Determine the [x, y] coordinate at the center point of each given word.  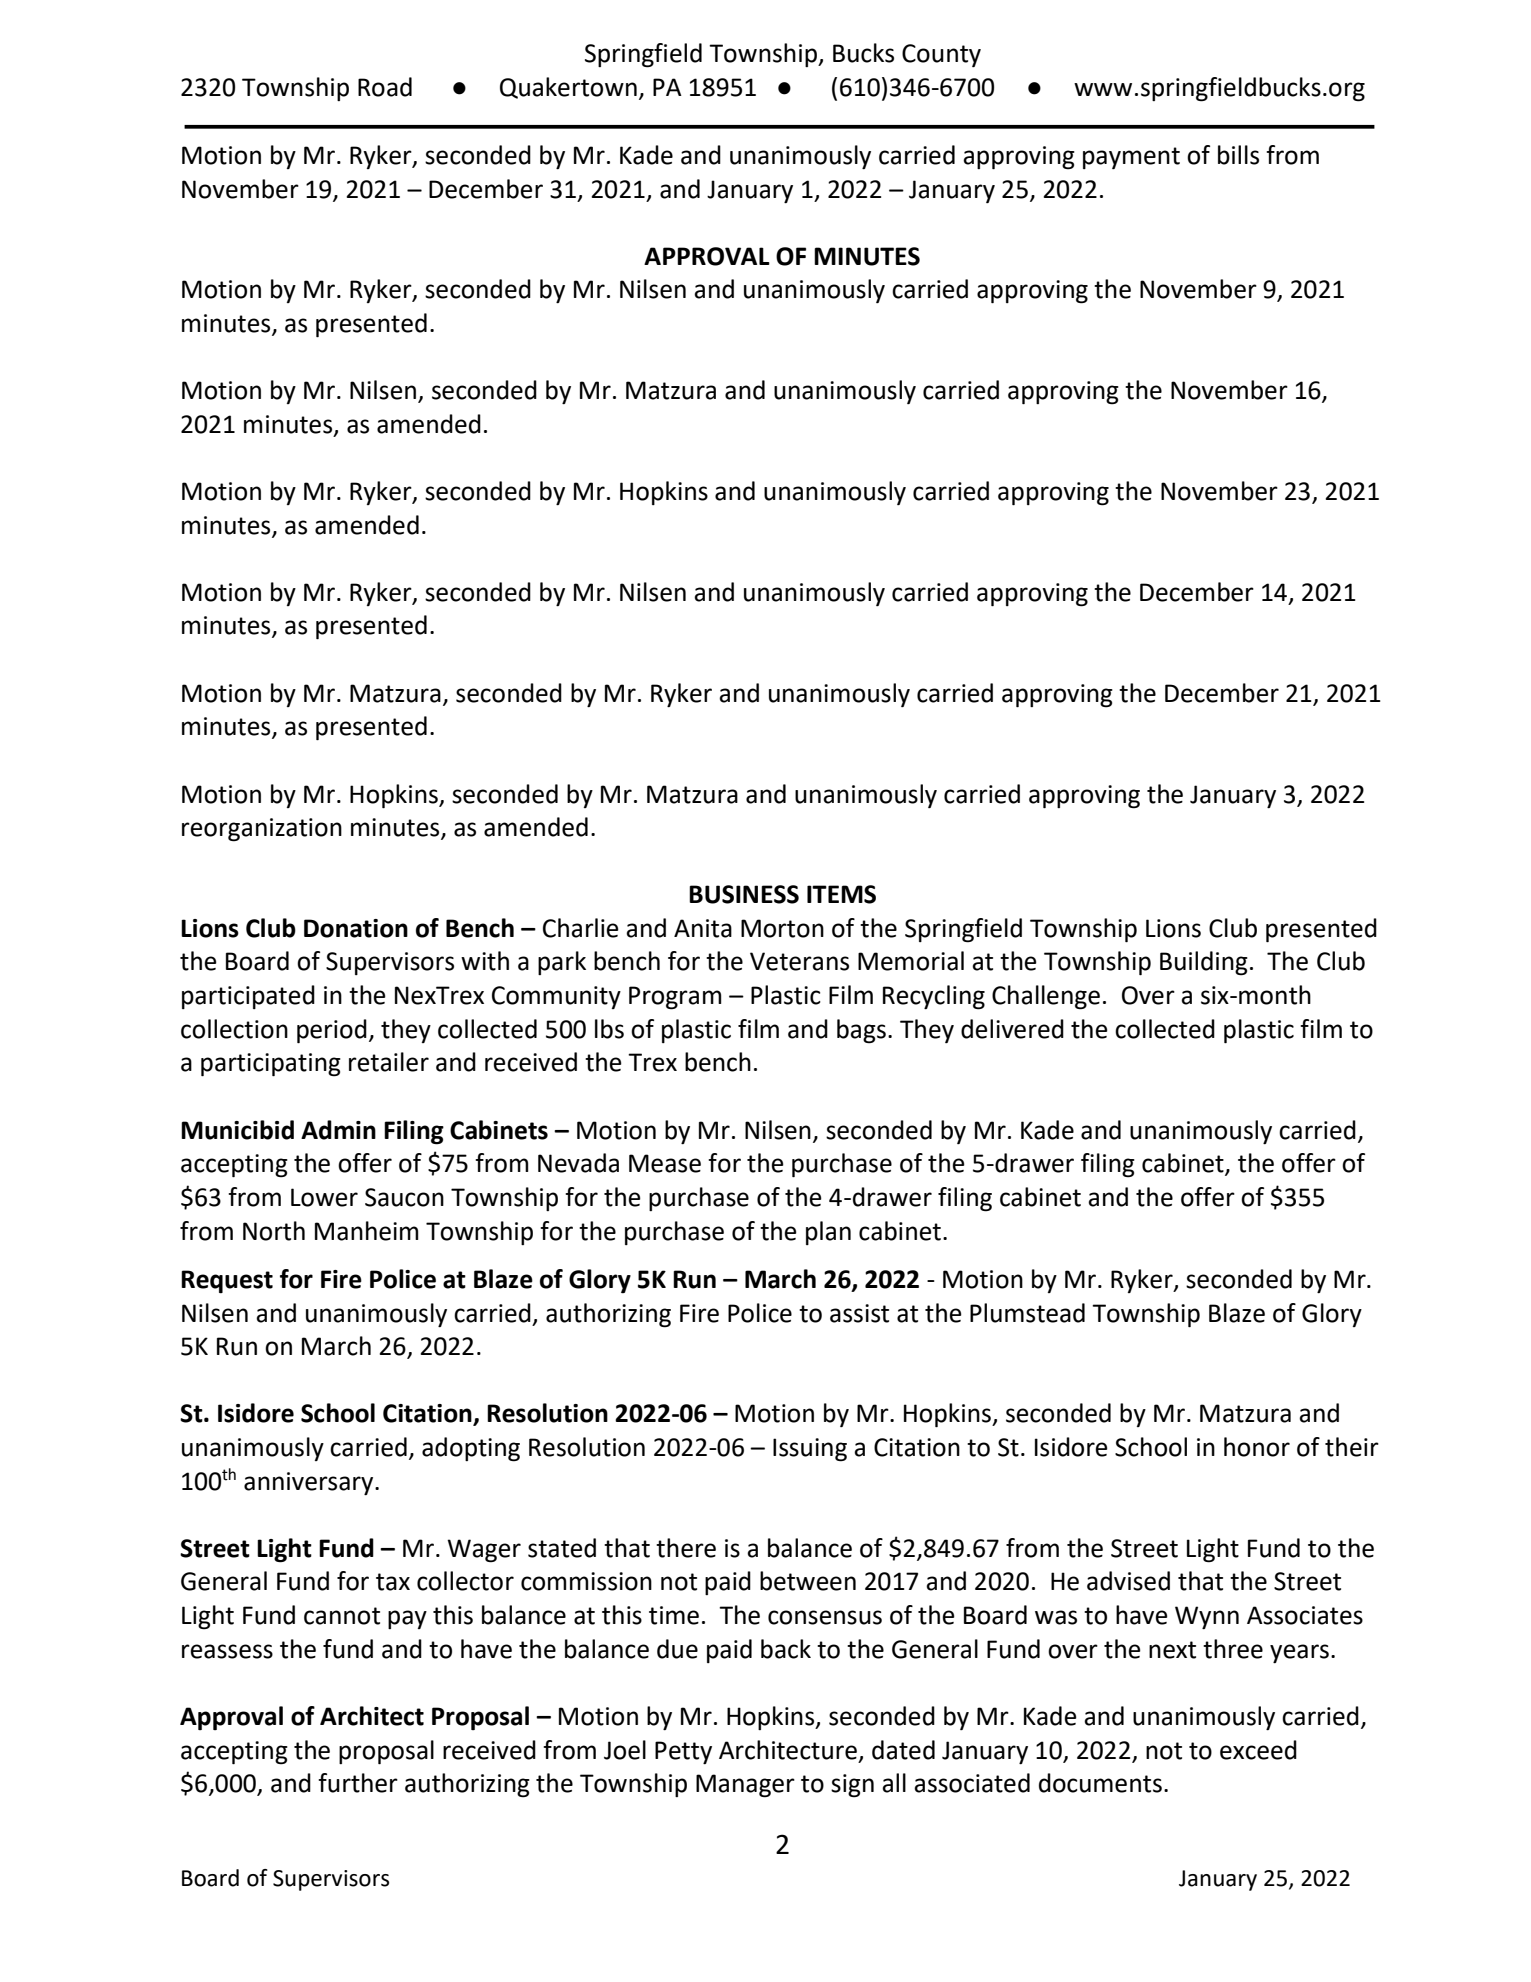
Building [1204, 963]
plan [828, 1233]
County [941, 55]
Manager [745, 1786]
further [358, 1783]
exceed [1258, 1750]
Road [385, 87]
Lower [324, 1197]
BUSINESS [744, 894]
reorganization [262, 830]
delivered [1012, 1029]
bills [1238, 155]
